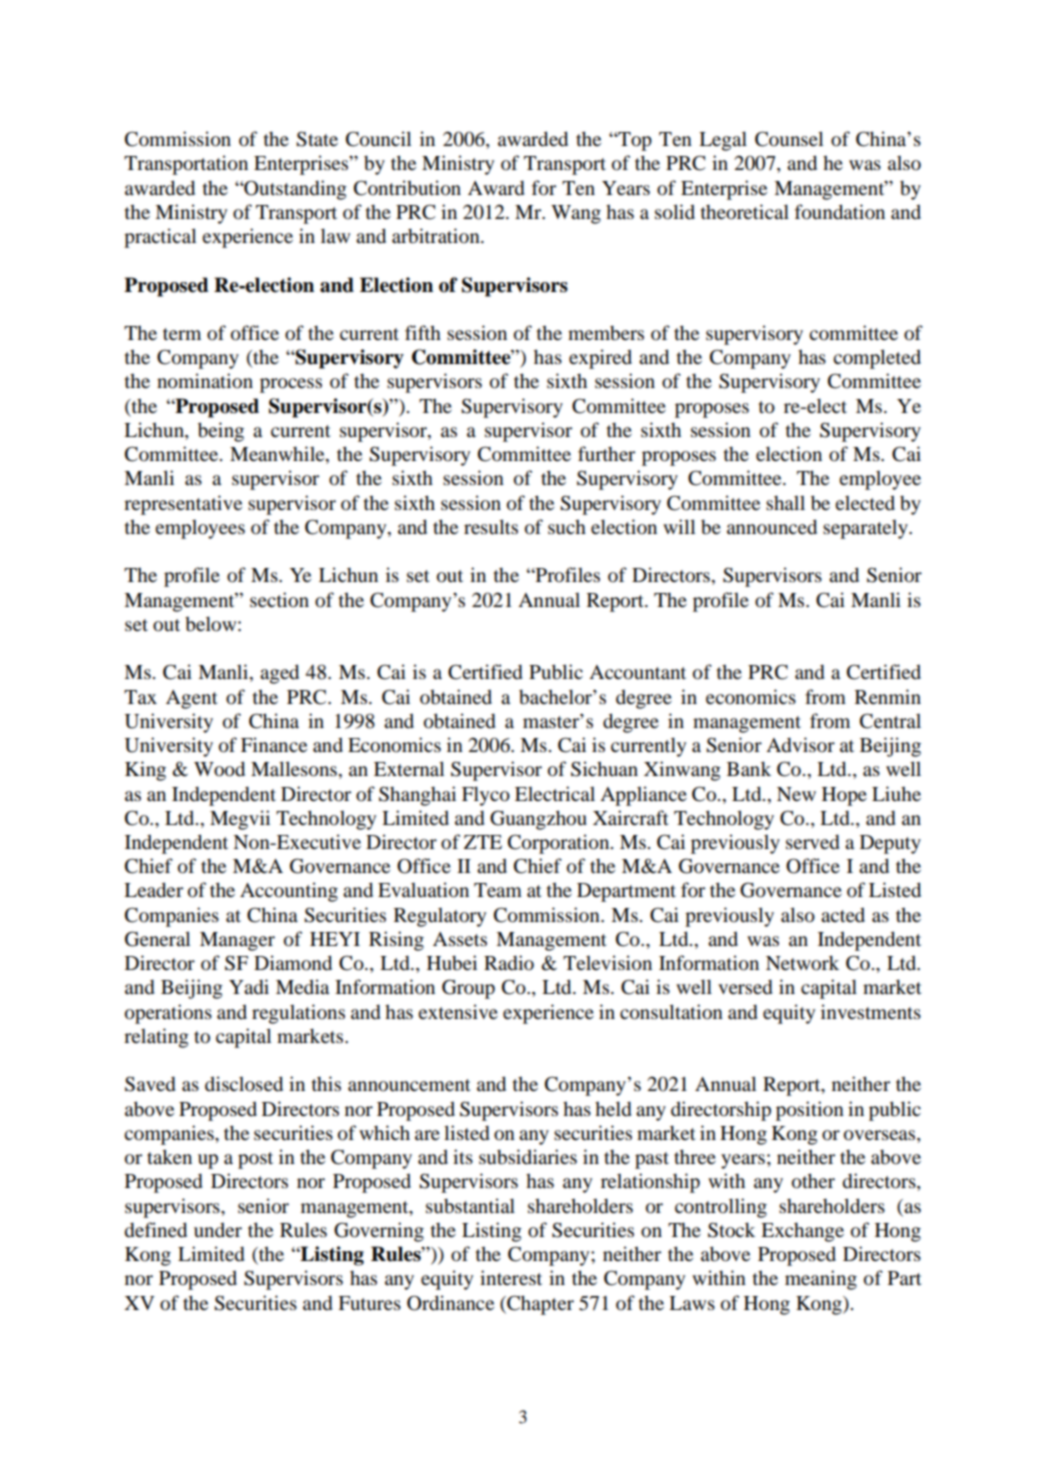 Image resolution: width=1046 pixels, height=1479 pixels. I want to click on Sichuan, so click(604, 769).
